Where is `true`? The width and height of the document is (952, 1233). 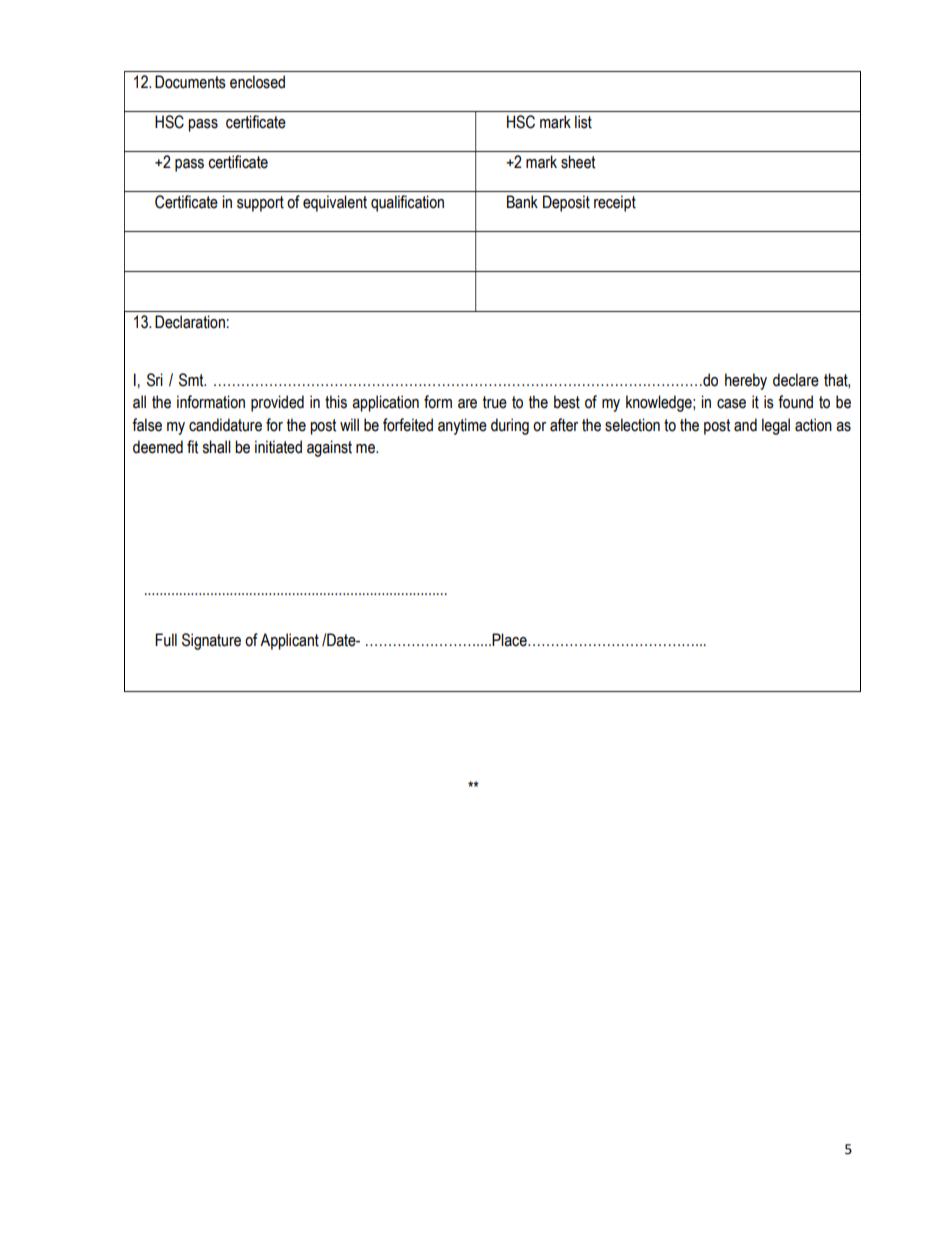
true is located at coordinates (495, 402).
